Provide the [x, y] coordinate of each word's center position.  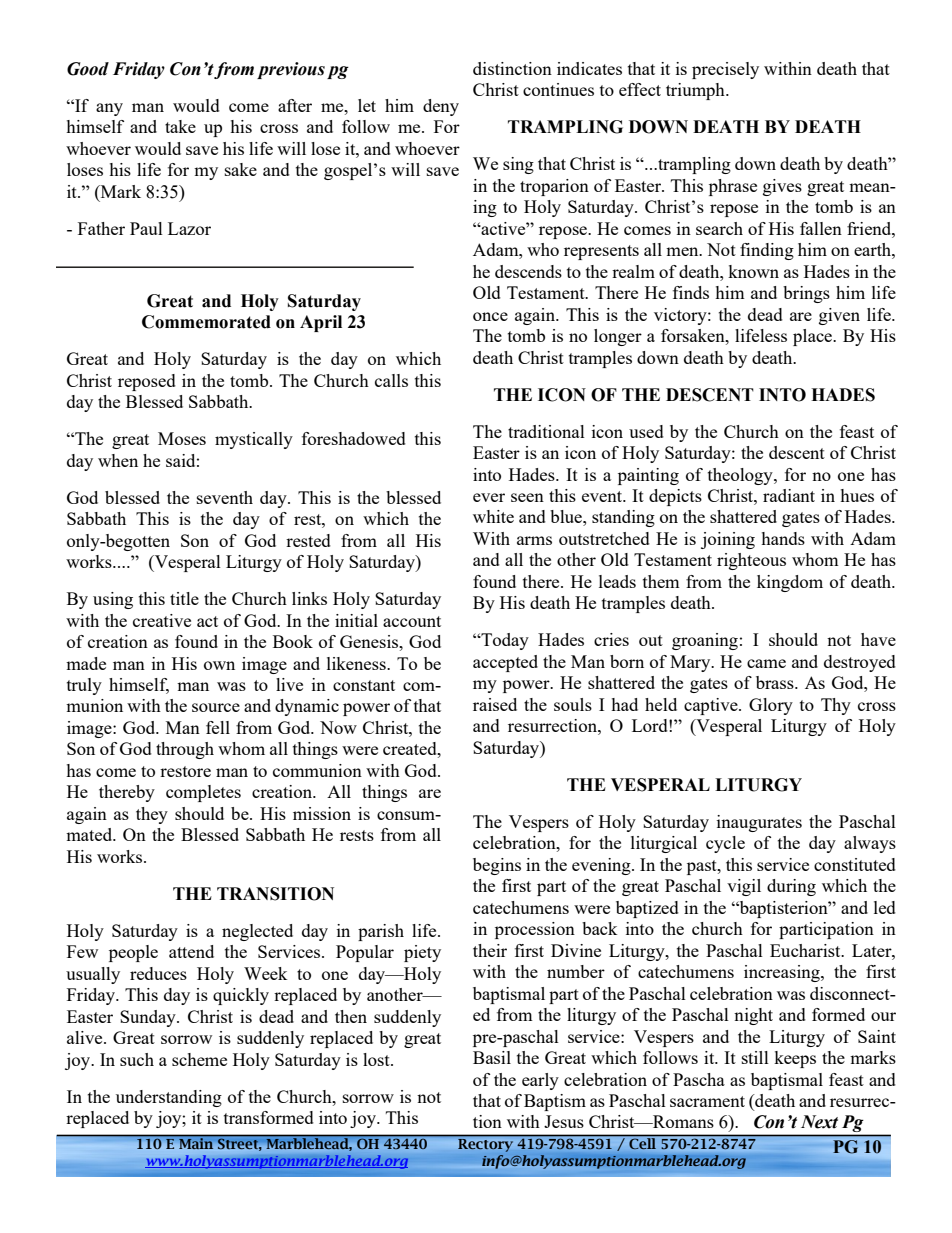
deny [441, 107]
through [185, 750]
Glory [771, 706]
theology [741, 476]
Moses [182, 438]
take [180, 126]
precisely [725, 70]
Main [196, 1142]
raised [495, 704]
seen [527, 497]
